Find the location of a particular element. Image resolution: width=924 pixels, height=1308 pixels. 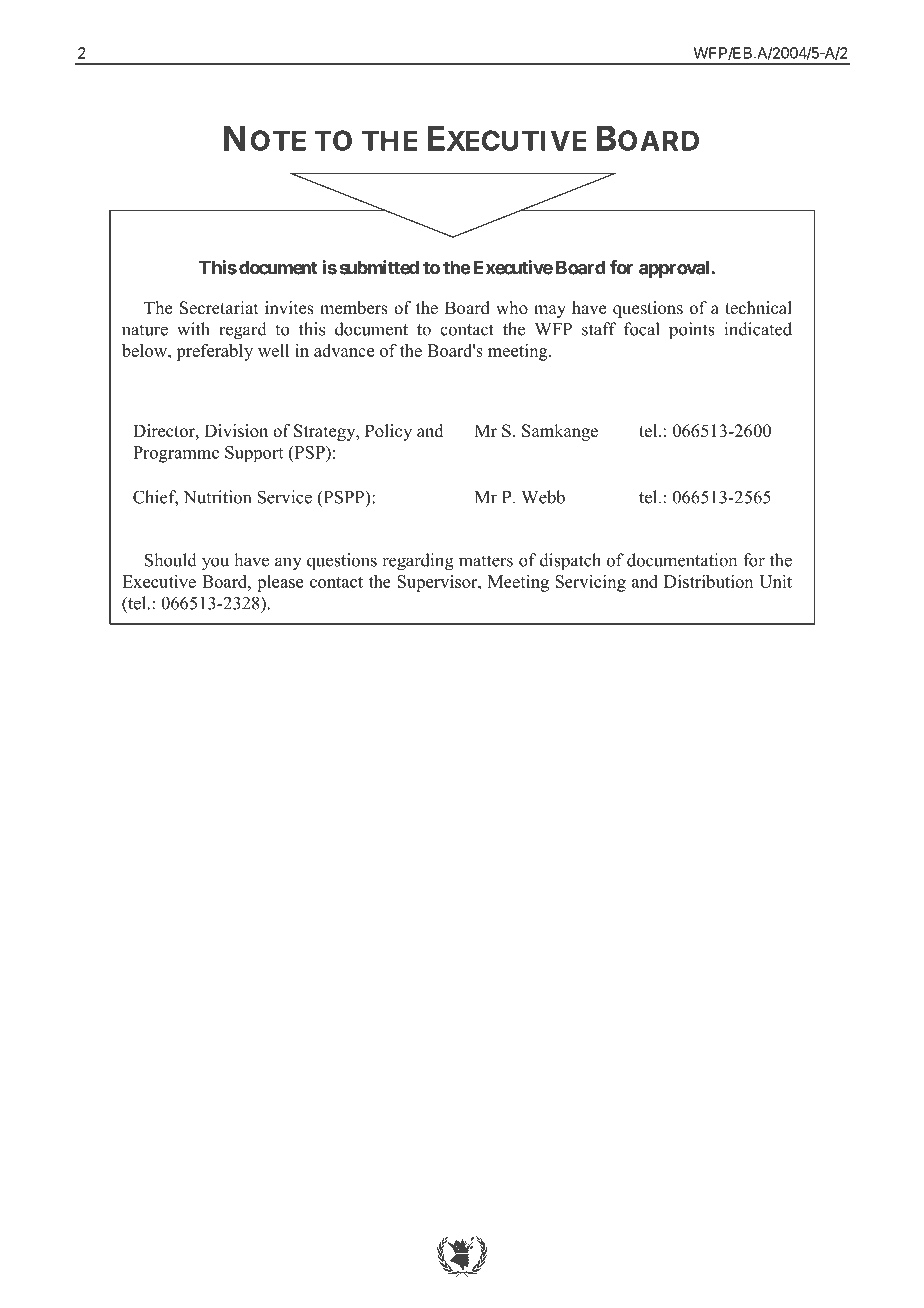

submitted is located at coordinates (379, 267).
